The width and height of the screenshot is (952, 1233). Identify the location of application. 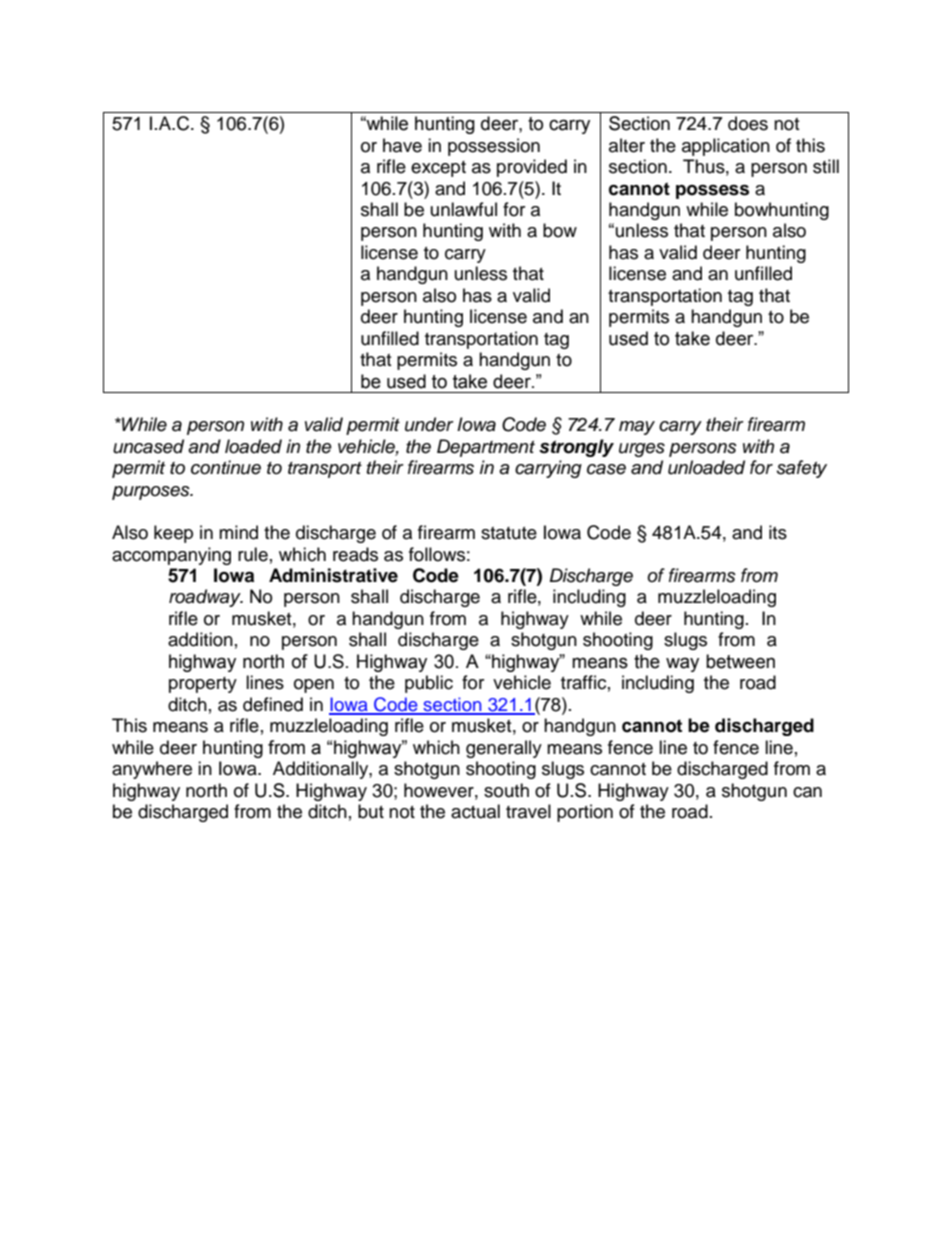
(726, 147).
